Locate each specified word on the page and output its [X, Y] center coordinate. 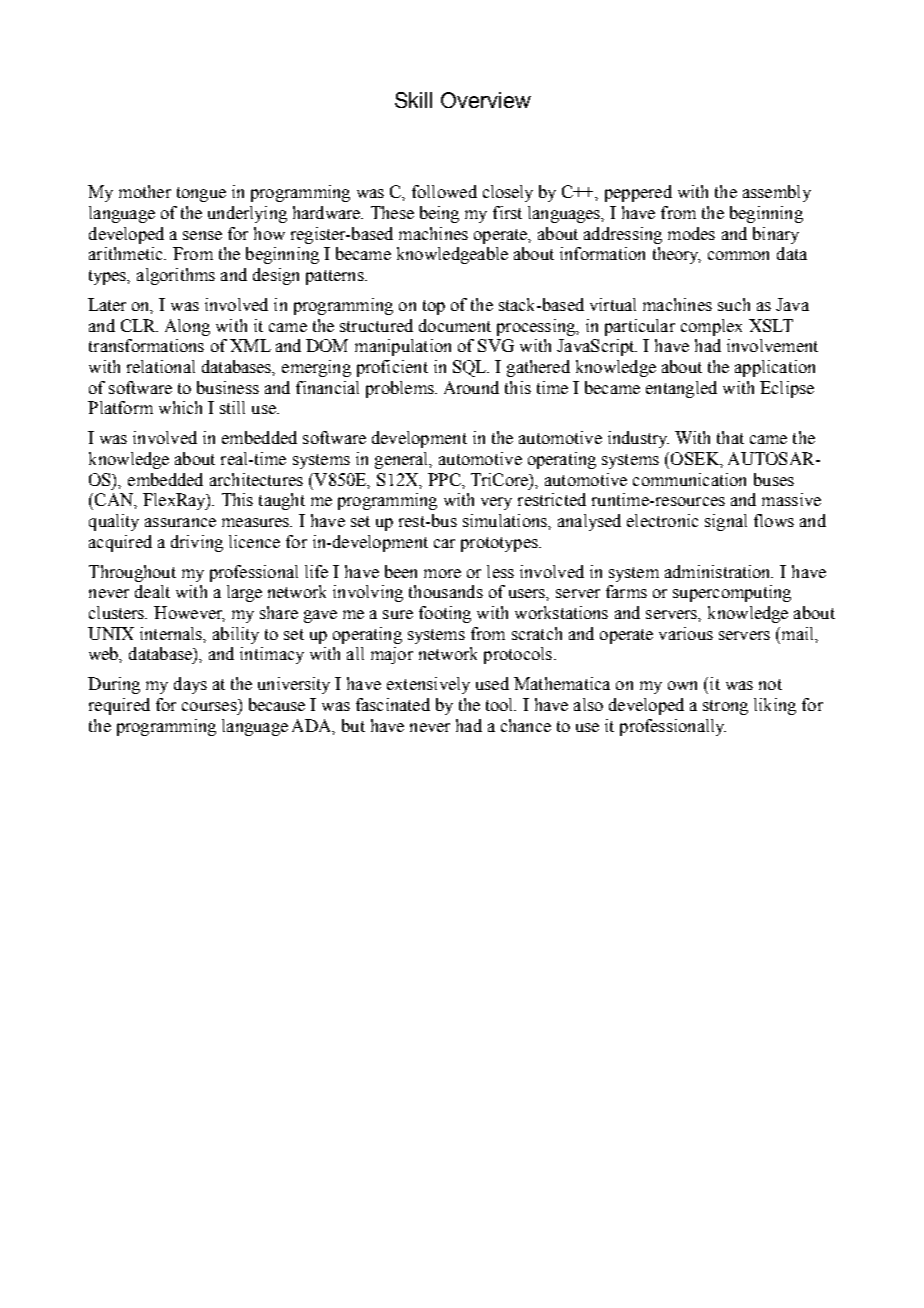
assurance [180, 522]
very [496, 503]
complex [711, 327]
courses [209, 706]
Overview [486, 100]
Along [187, 327]
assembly [777, 193]
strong [725, 707]
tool [501, 704]
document [455, 325]
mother [145, 191]
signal [726, 522]
